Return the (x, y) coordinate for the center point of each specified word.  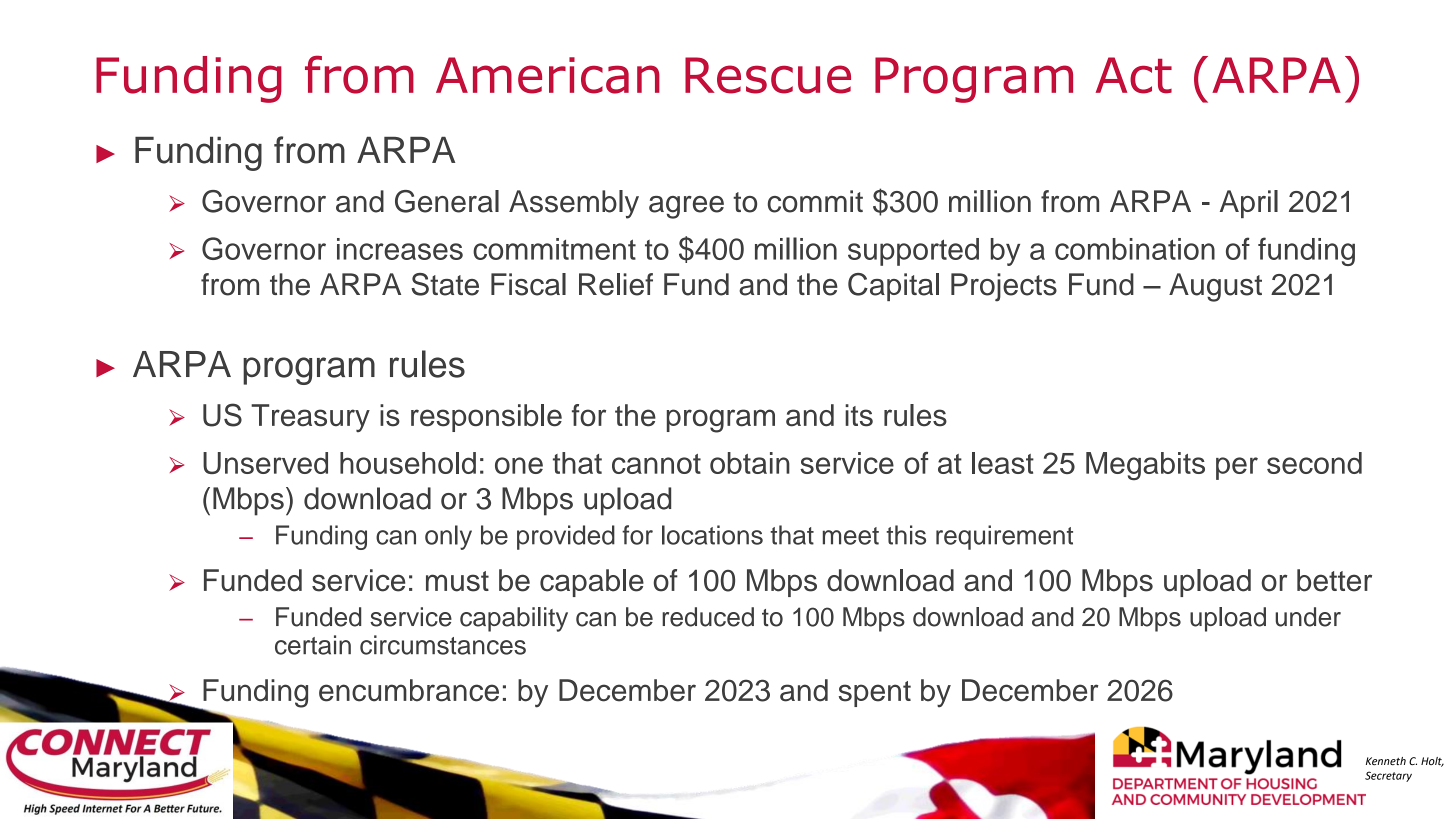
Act (1134, 75)
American (548, 75)
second (1314, 463)
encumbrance (409, 690)
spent (875, 694)
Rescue (768, 75)
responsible (486, 418)
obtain (750, 463)
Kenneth (1386, 761)
